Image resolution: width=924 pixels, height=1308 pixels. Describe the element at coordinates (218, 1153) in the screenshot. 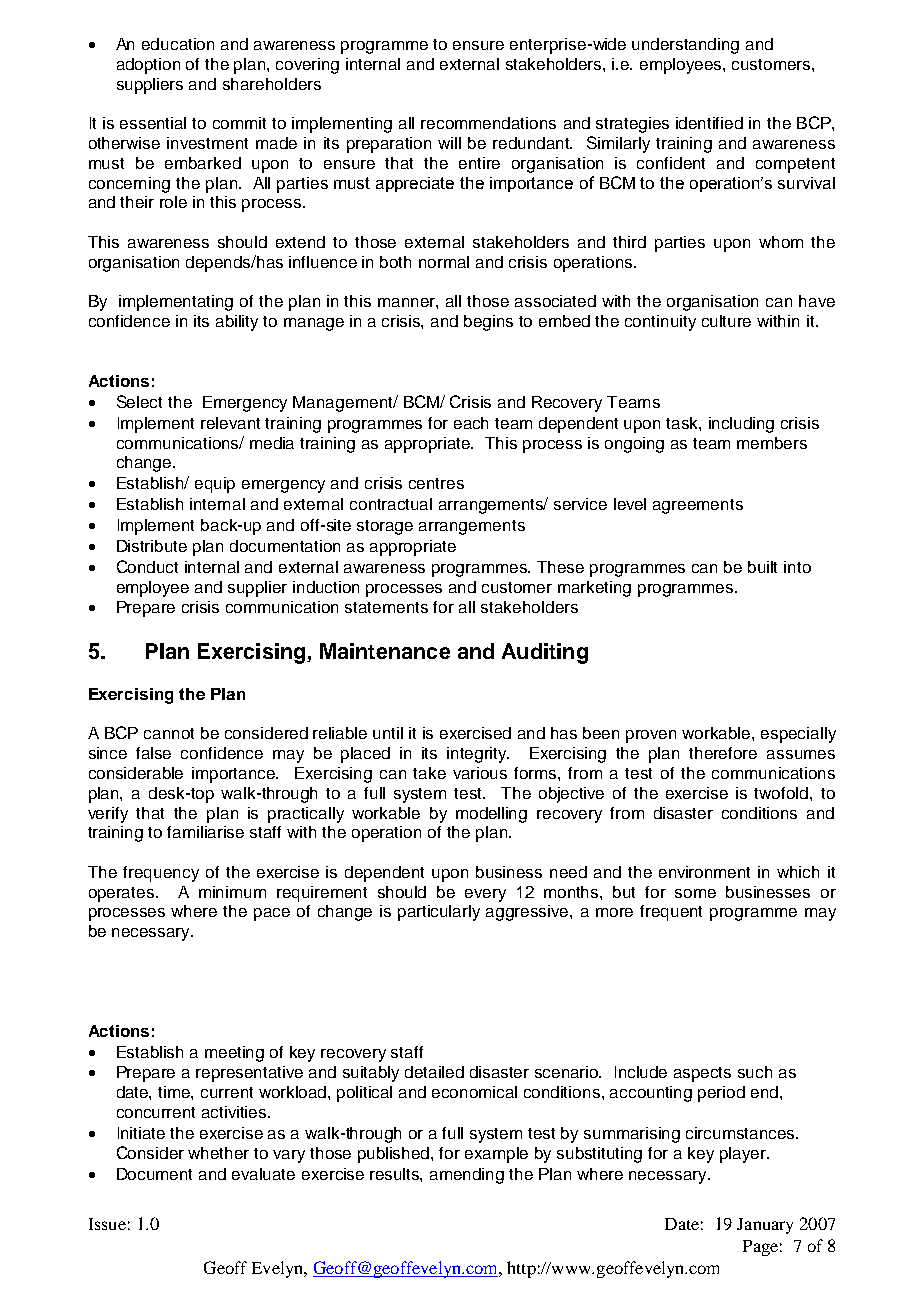

I see `whether` at that location.
